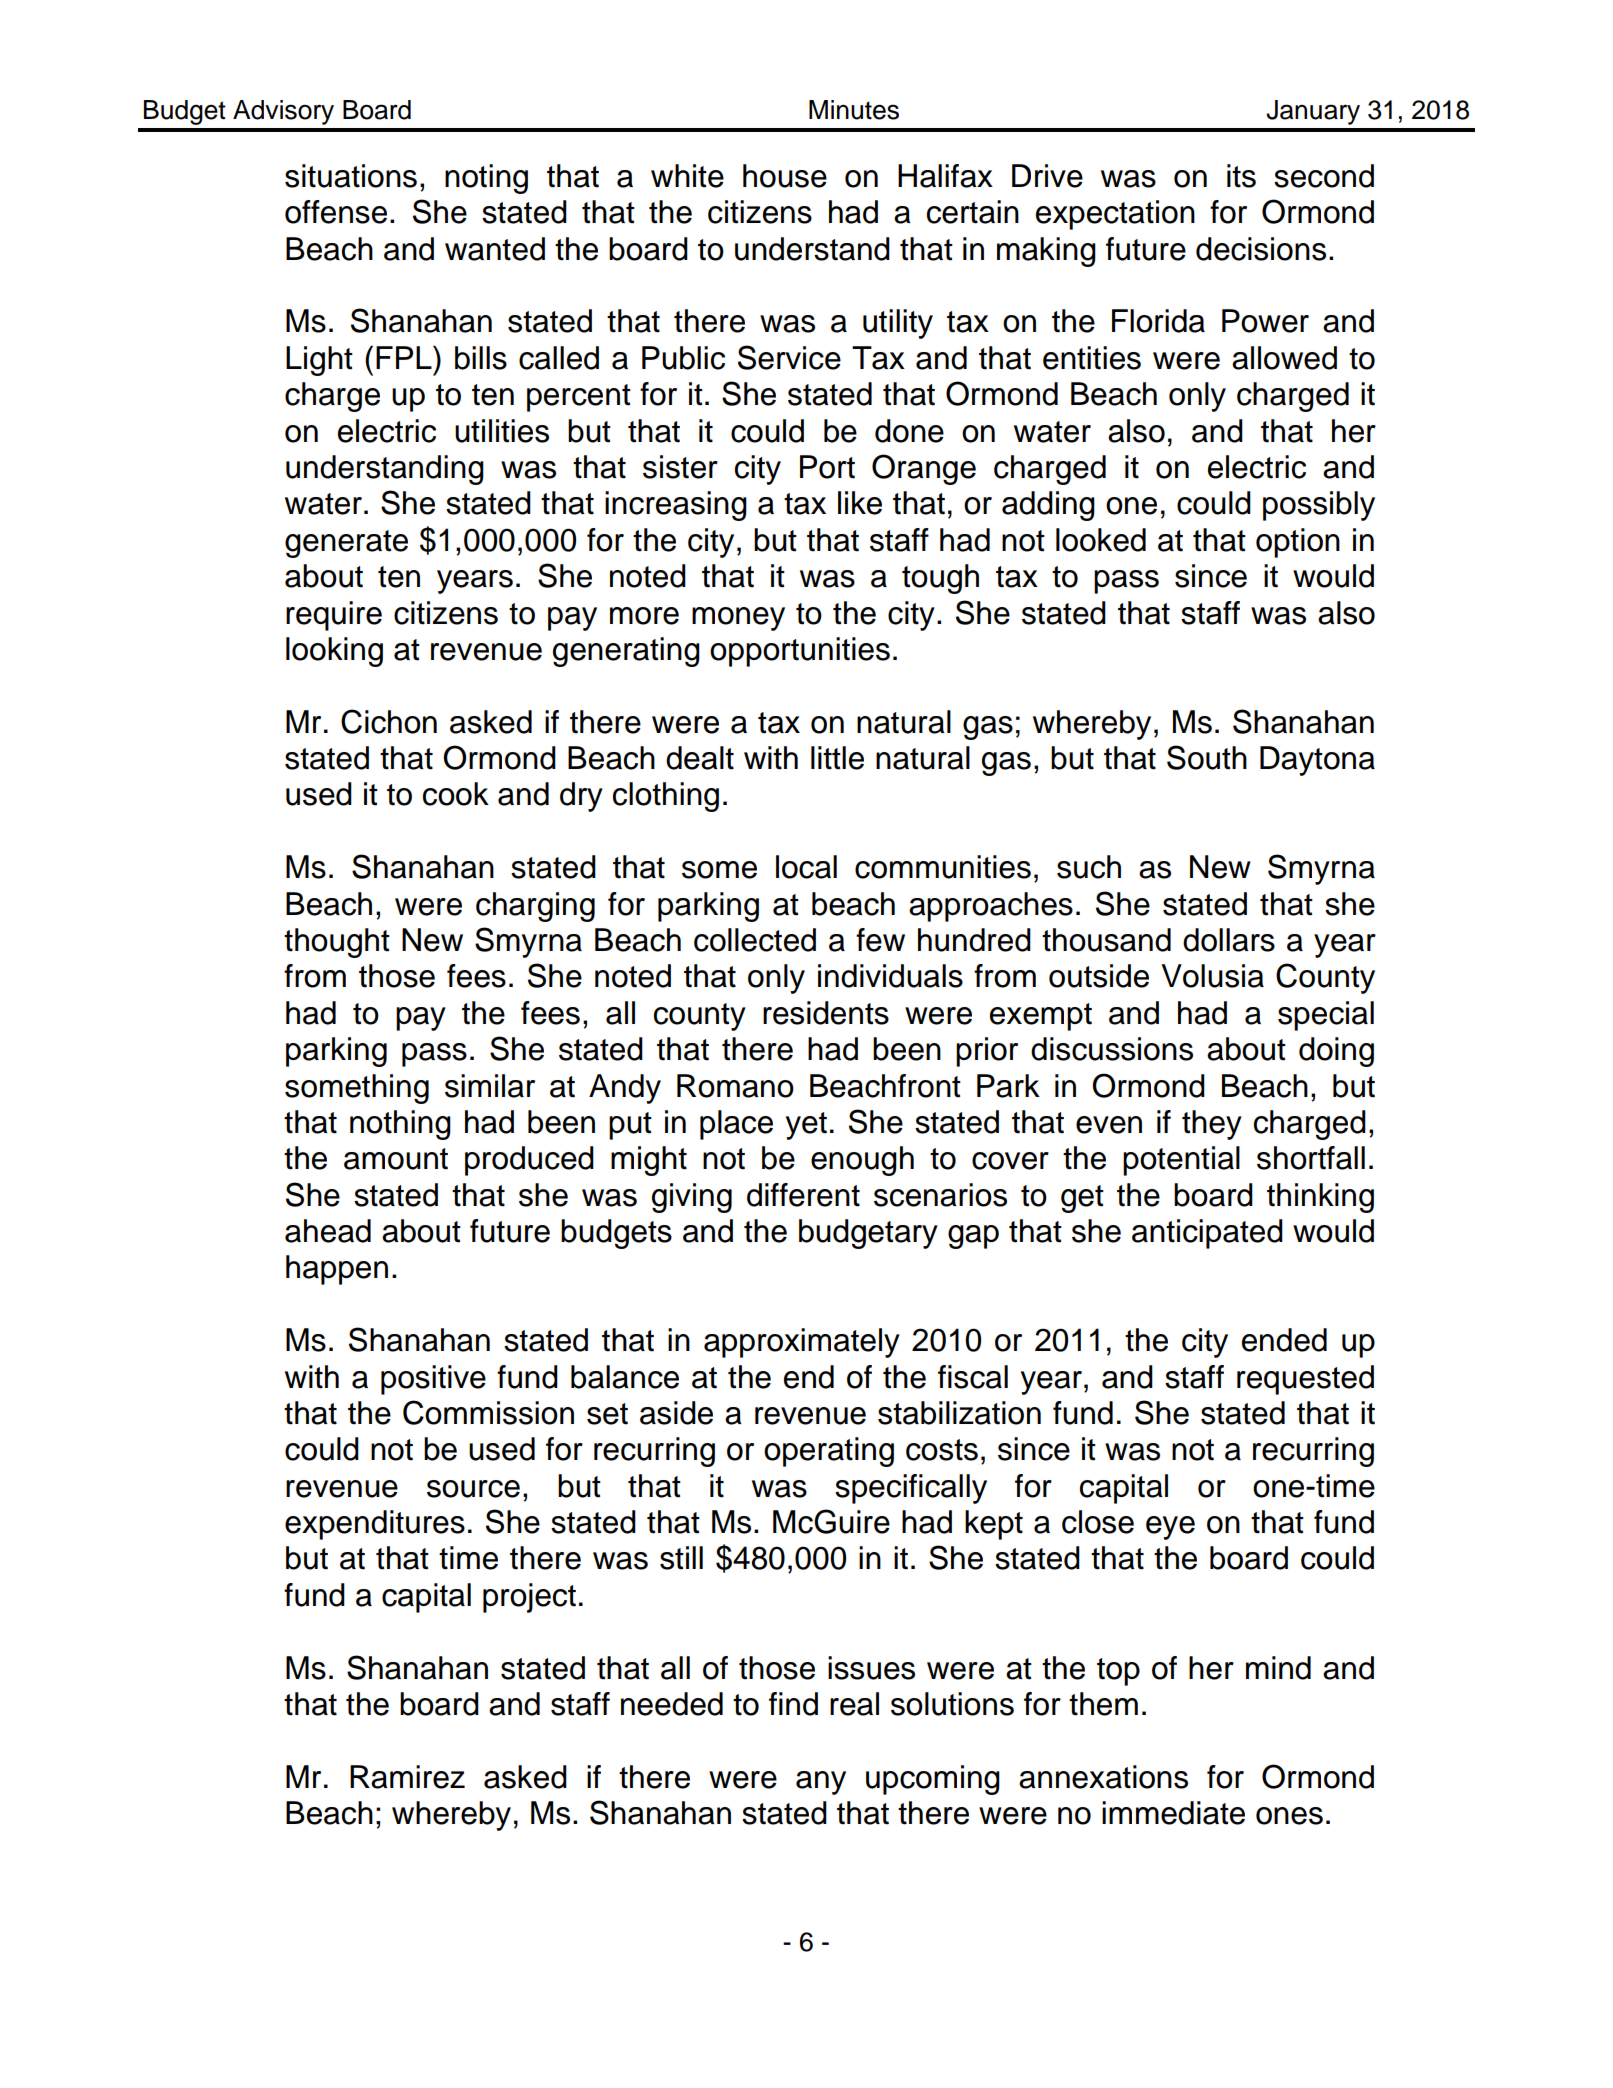 This screenshot has width=1613, height=2088. Describe the element at coordinates (407, 1777) in the screenshot. I see `Ramirez` at that location.
